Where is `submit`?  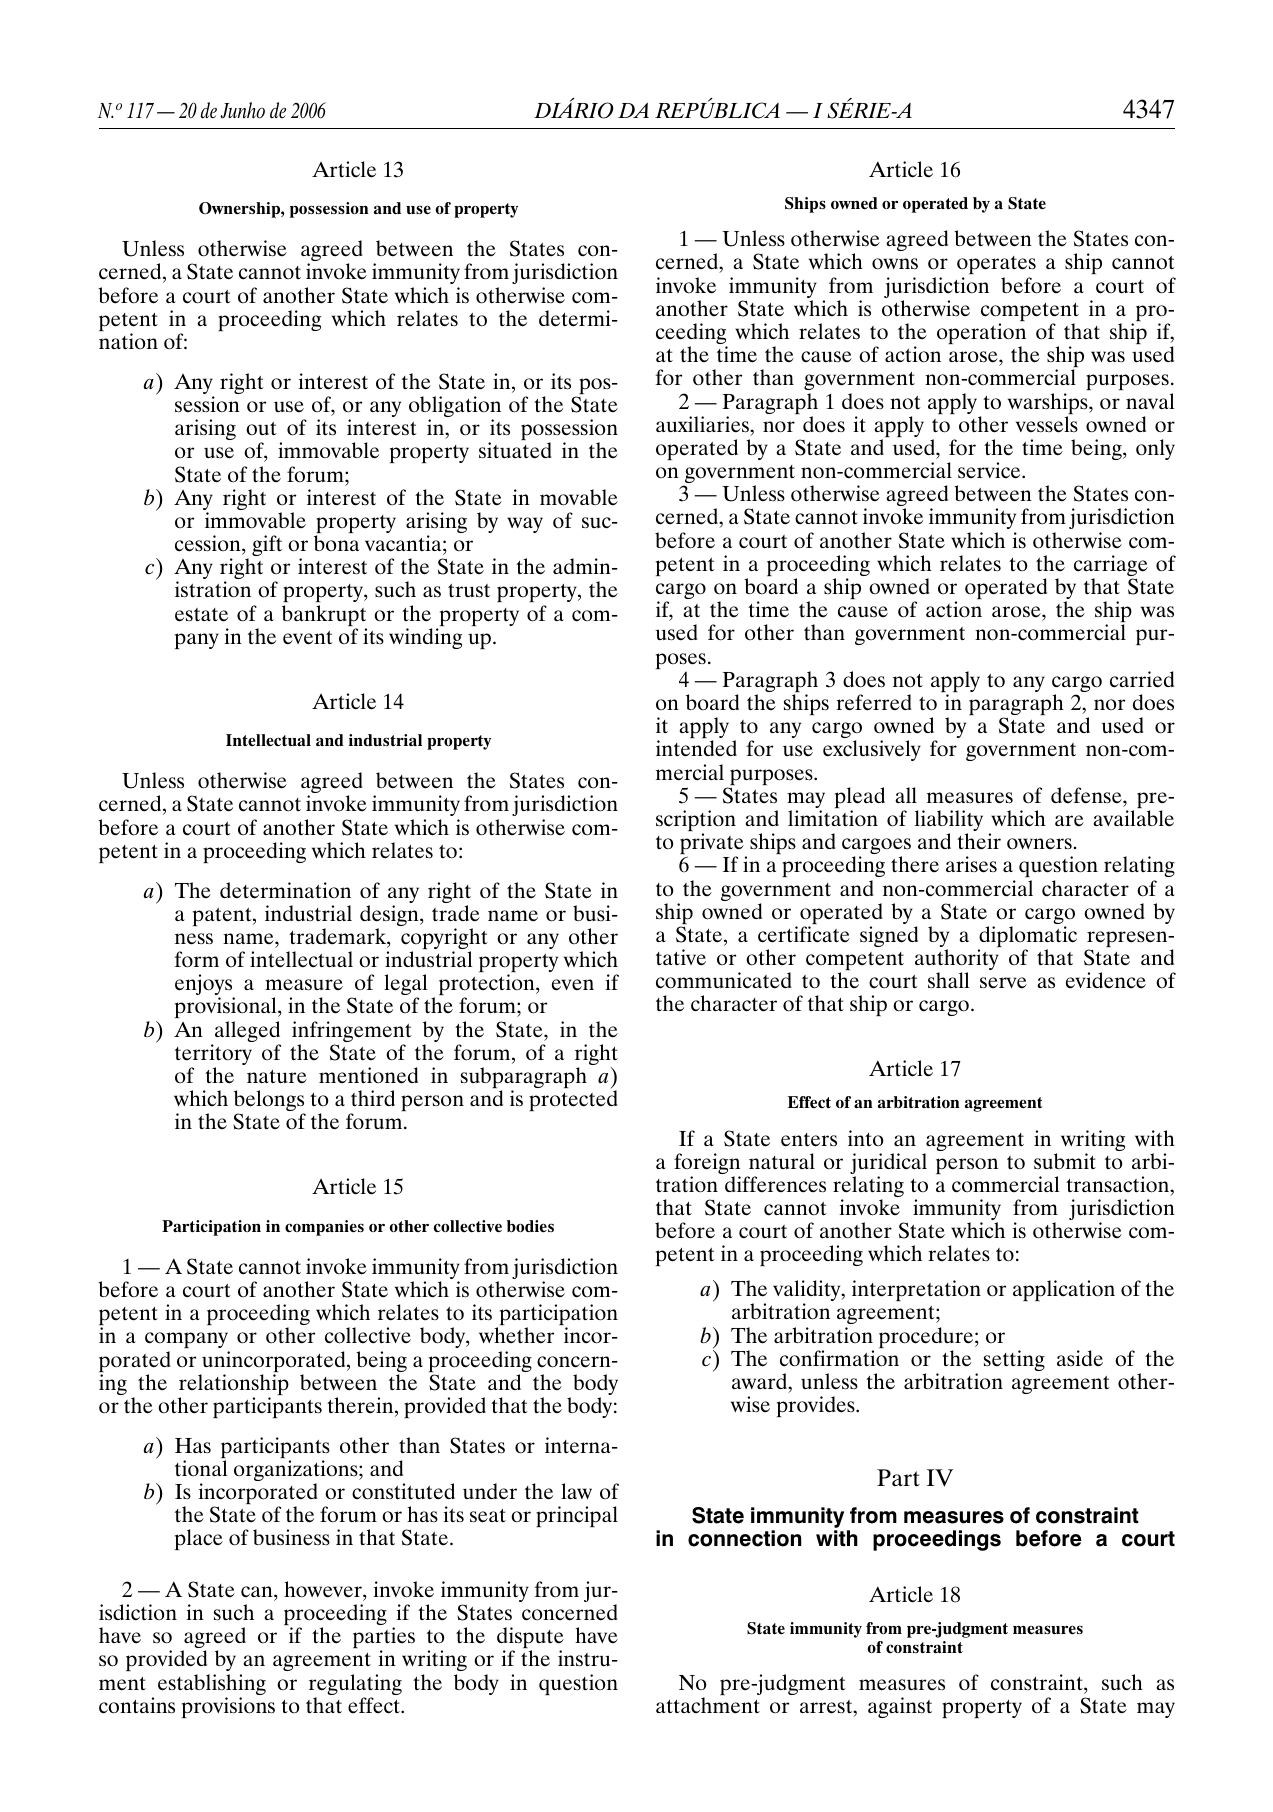 submit is located at coordinates (1065, 1161).
